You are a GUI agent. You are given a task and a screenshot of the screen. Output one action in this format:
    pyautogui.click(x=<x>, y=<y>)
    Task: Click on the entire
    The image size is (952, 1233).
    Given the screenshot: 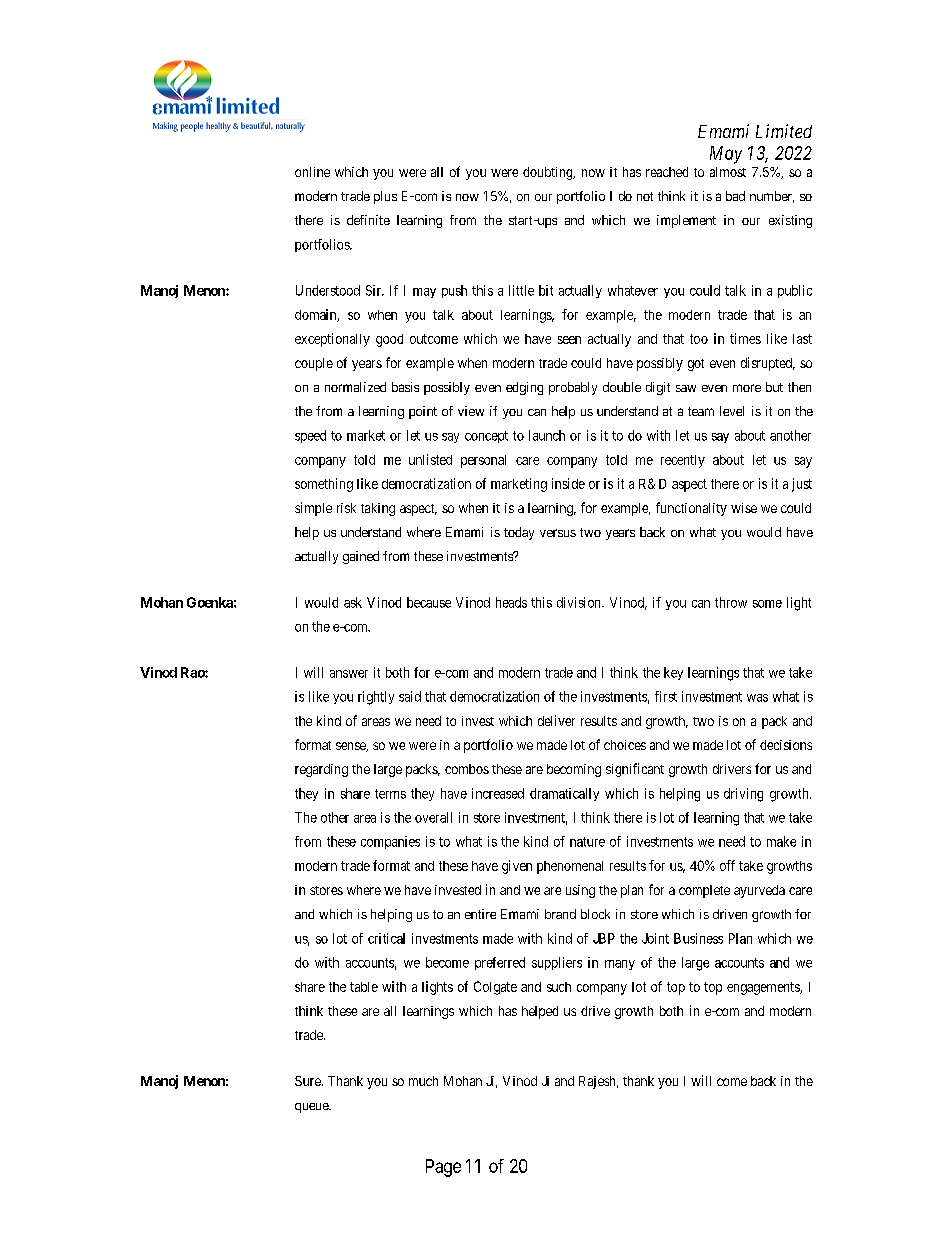 What is the action you would take?
    pyautogui.click(x=480, y=914)
